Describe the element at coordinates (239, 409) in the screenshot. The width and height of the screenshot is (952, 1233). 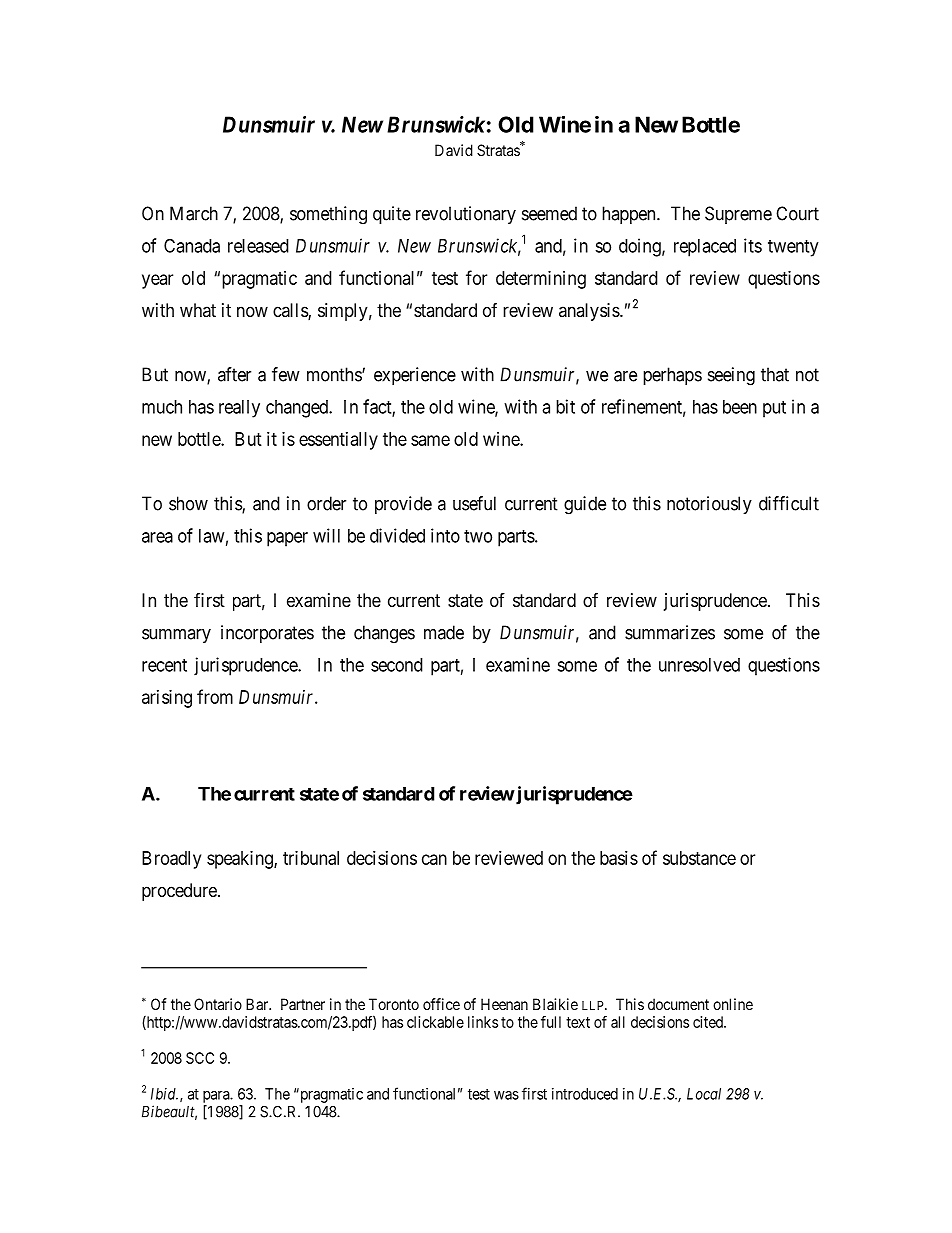
I see `really` at that location.
